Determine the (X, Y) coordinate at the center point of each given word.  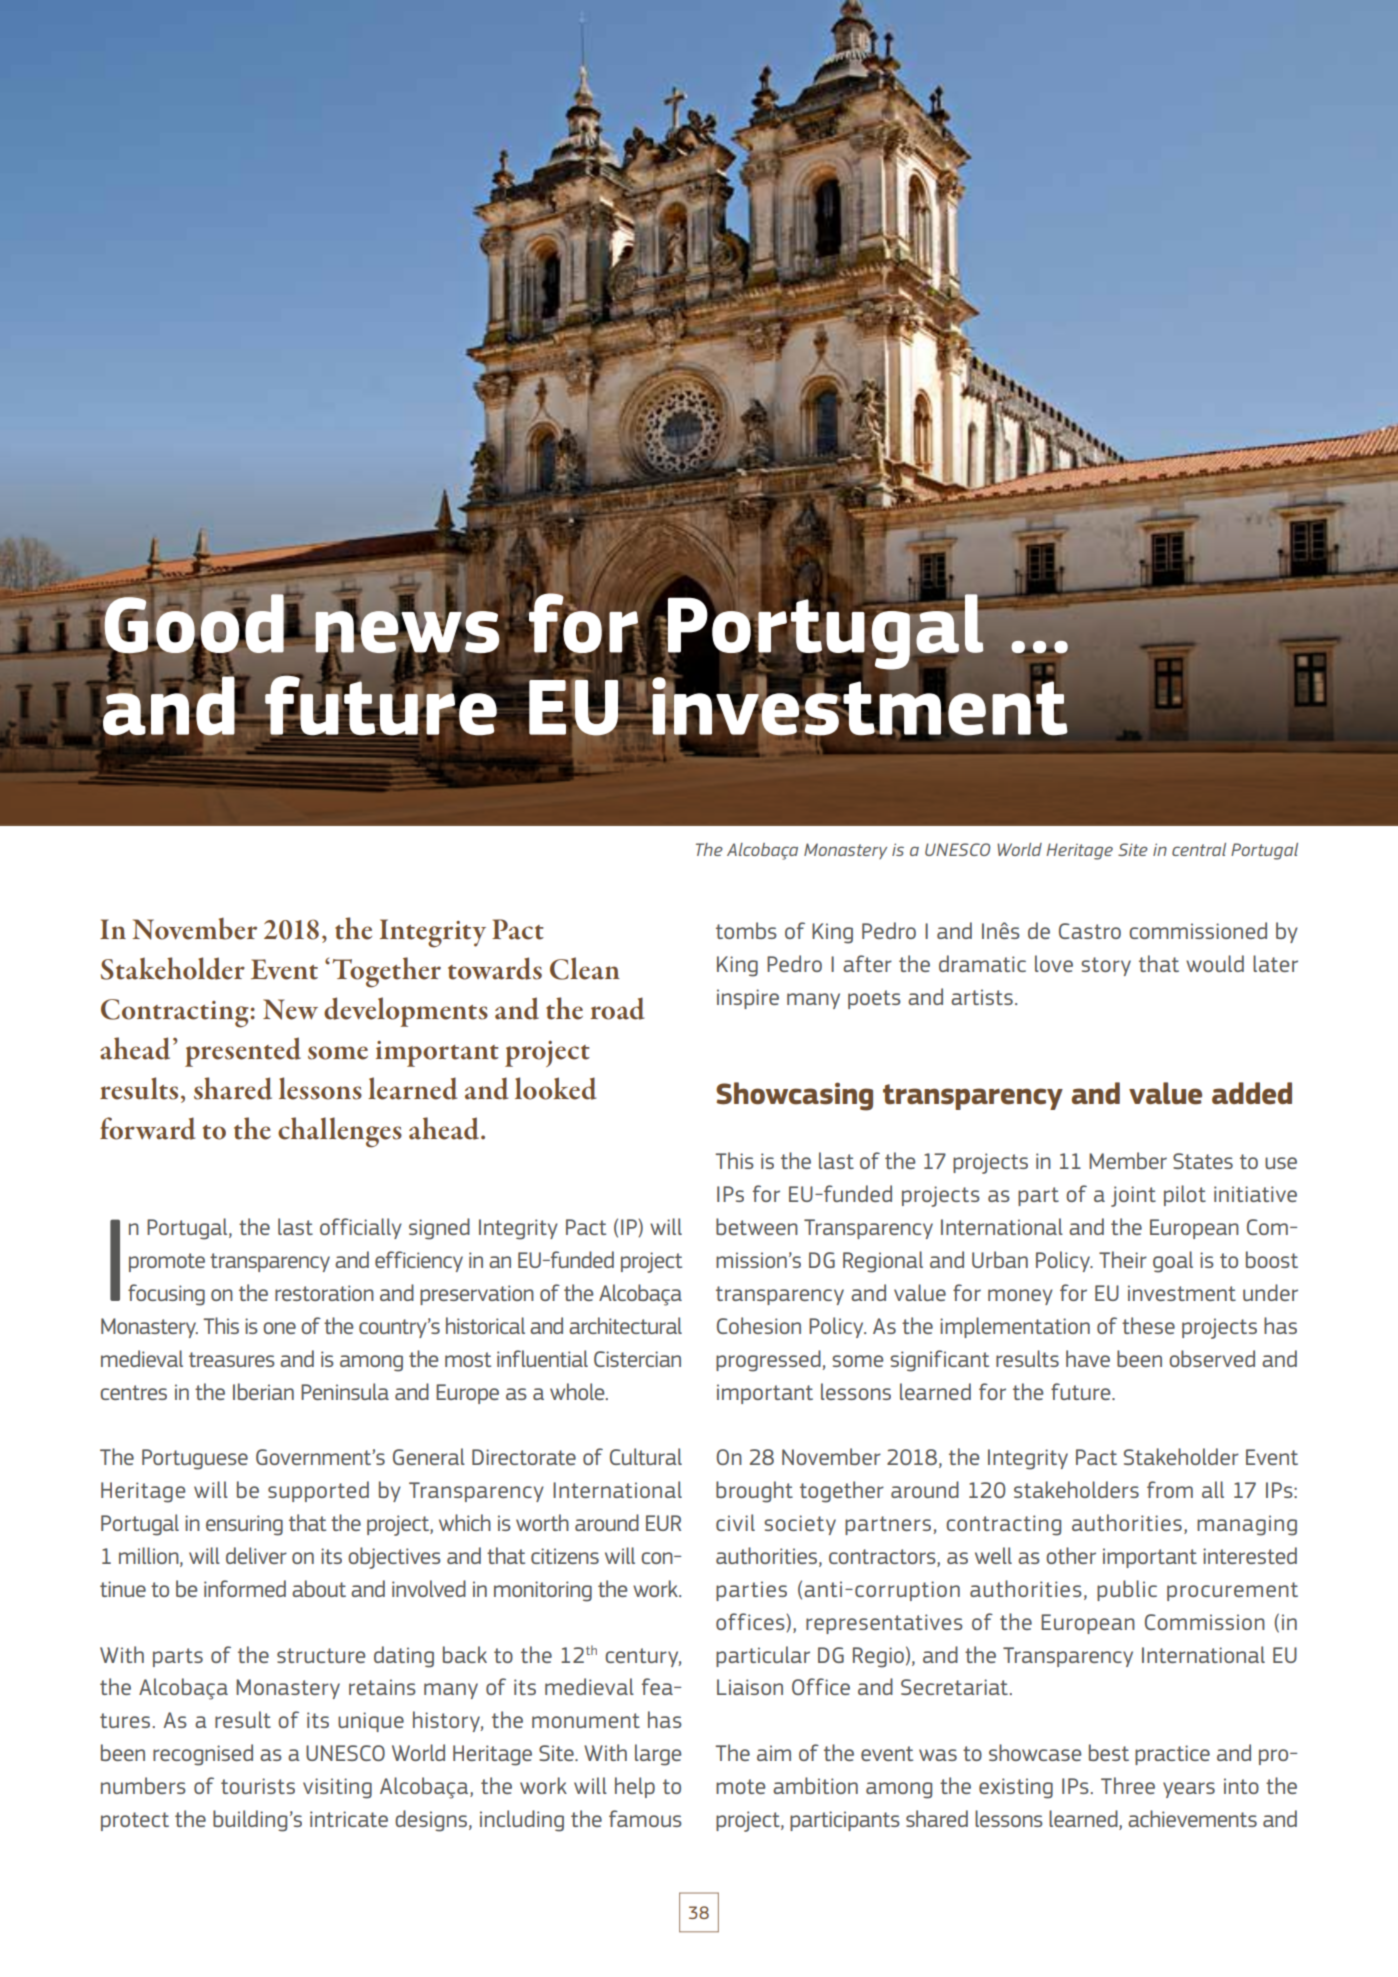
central (1199, 849)
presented (243, 1052)
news (407, 632)
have (1088, 1358)
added (1252, 1093)
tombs (746, 930)
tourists (258, 1786)
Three (1128, 1785)
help (635, 1787)
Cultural (646, 1456)
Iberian (263, 1391)
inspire (748, 999)
